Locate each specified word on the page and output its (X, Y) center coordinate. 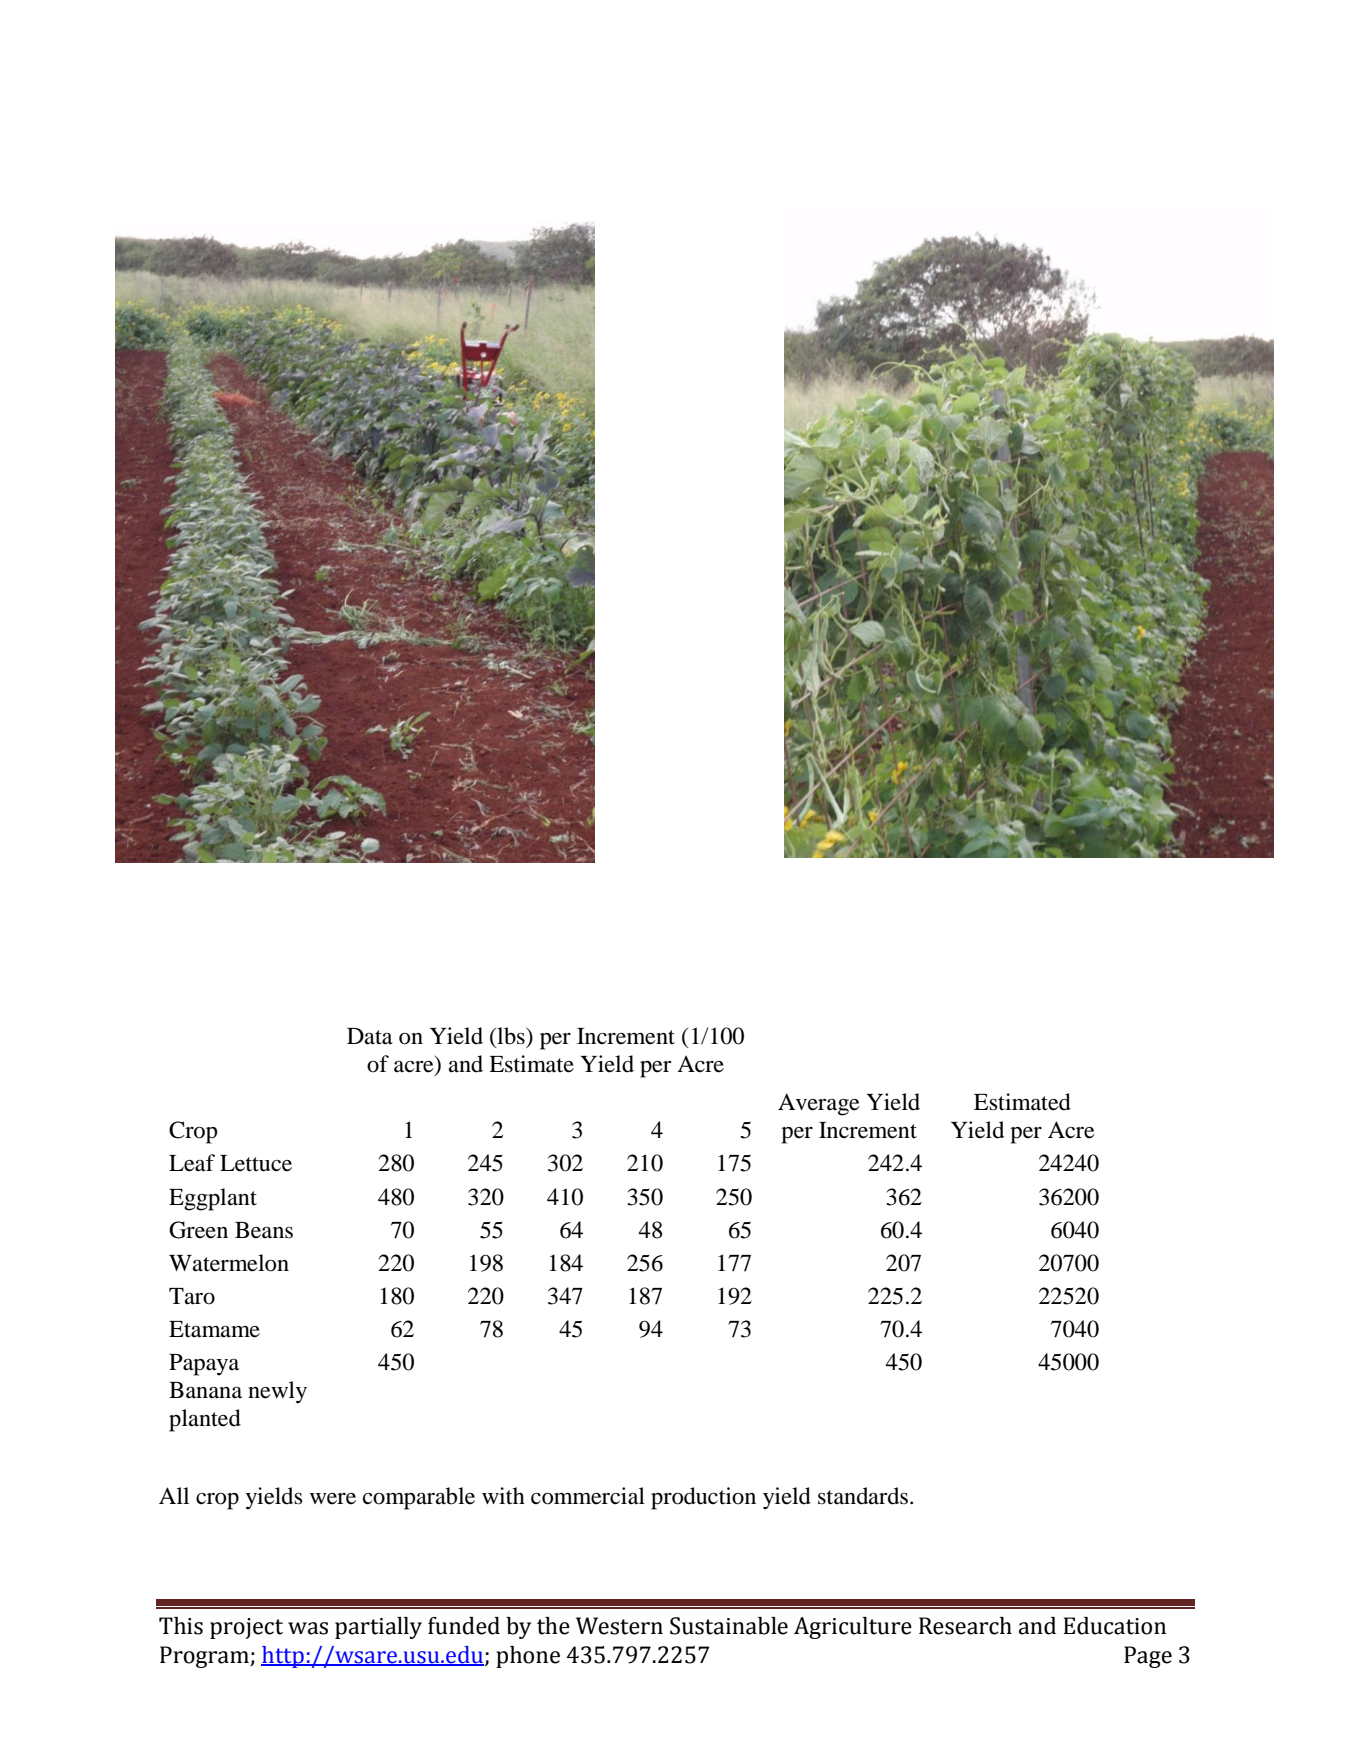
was (308, 1628)
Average (819, 1104)
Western (619, 1626)
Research (965, 1626)
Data (370, 1036)
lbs (511, 1037)
